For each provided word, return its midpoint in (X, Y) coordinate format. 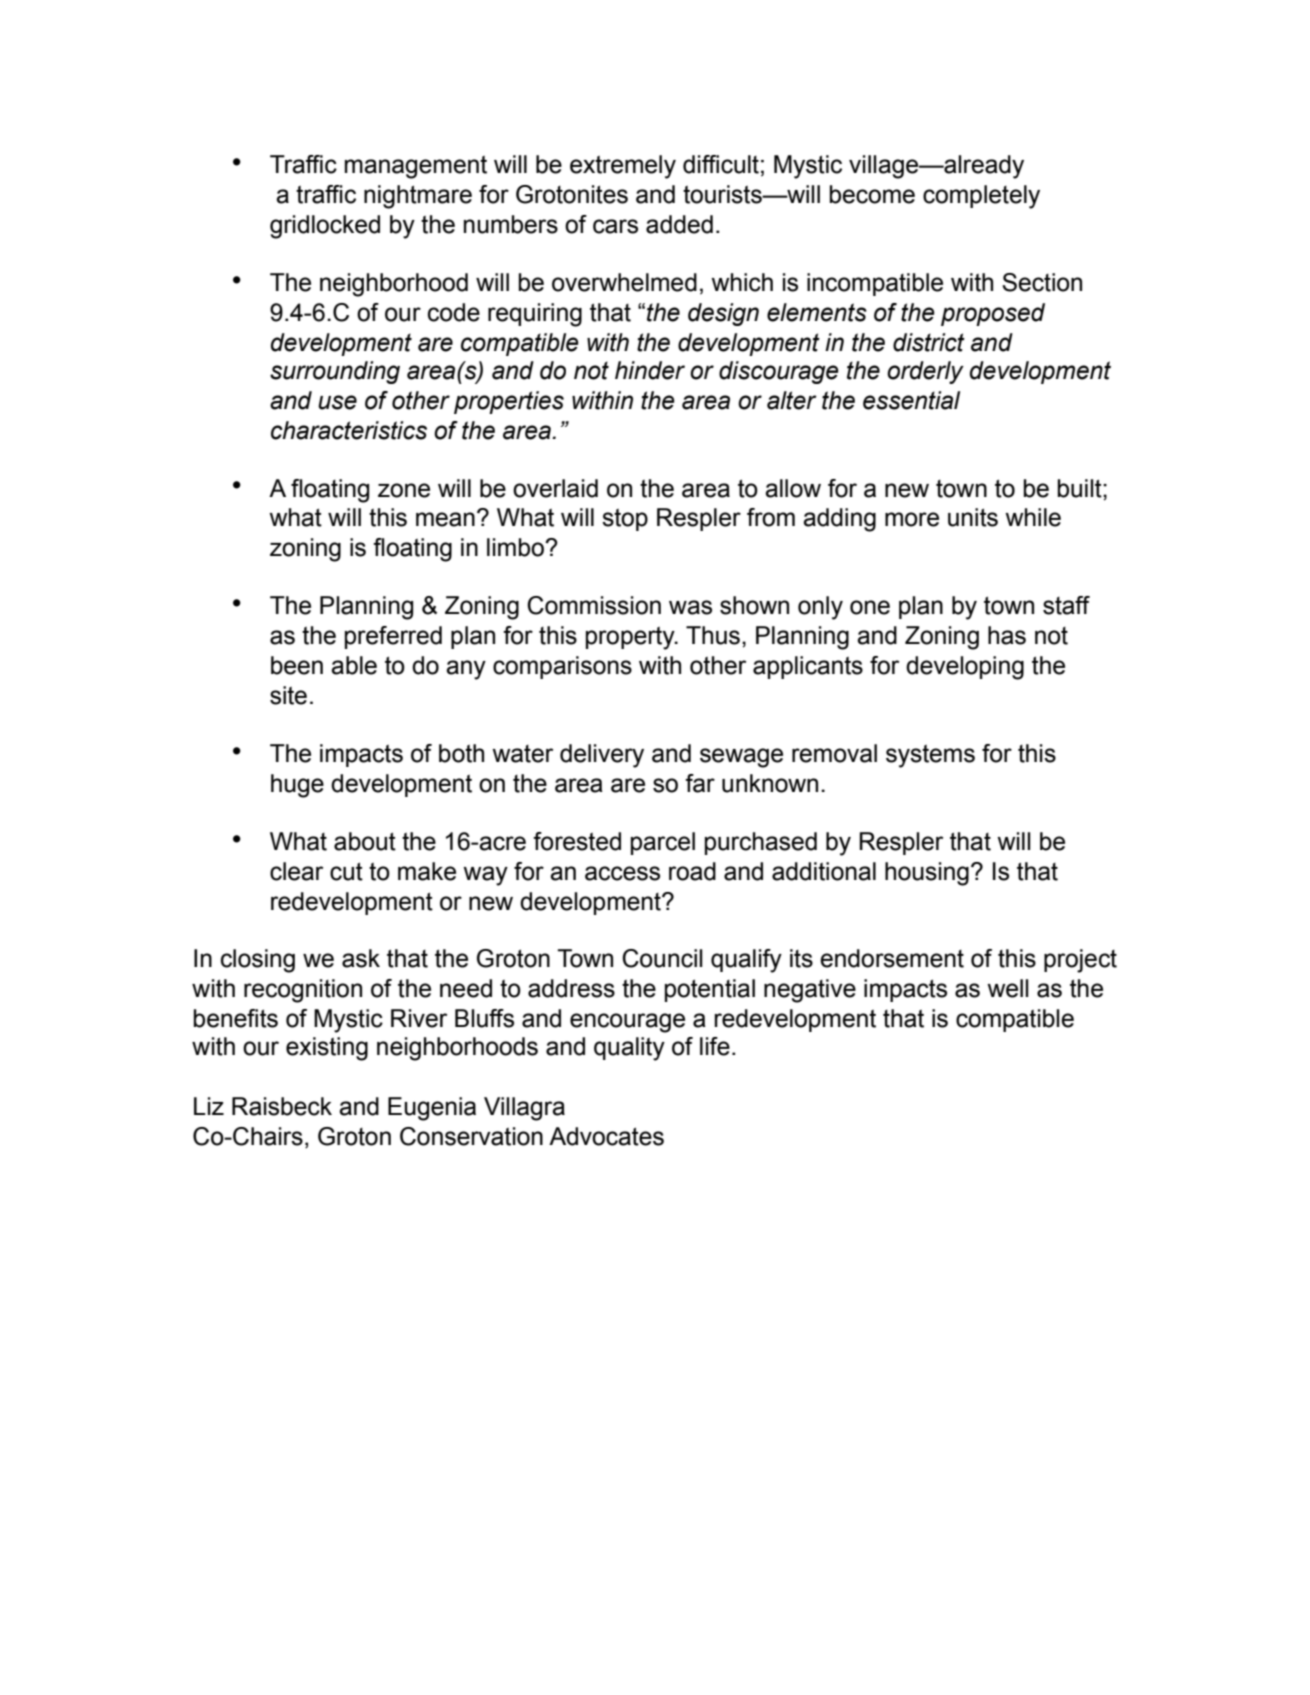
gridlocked (325, 227)
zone (404, 490)
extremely (623, 167)
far (700, 783)
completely (981, 197)
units (973, 517)
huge (297, 786)
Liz (209, 1106)
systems (930, 756)
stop (625, 520)
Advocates (606, 1136)
